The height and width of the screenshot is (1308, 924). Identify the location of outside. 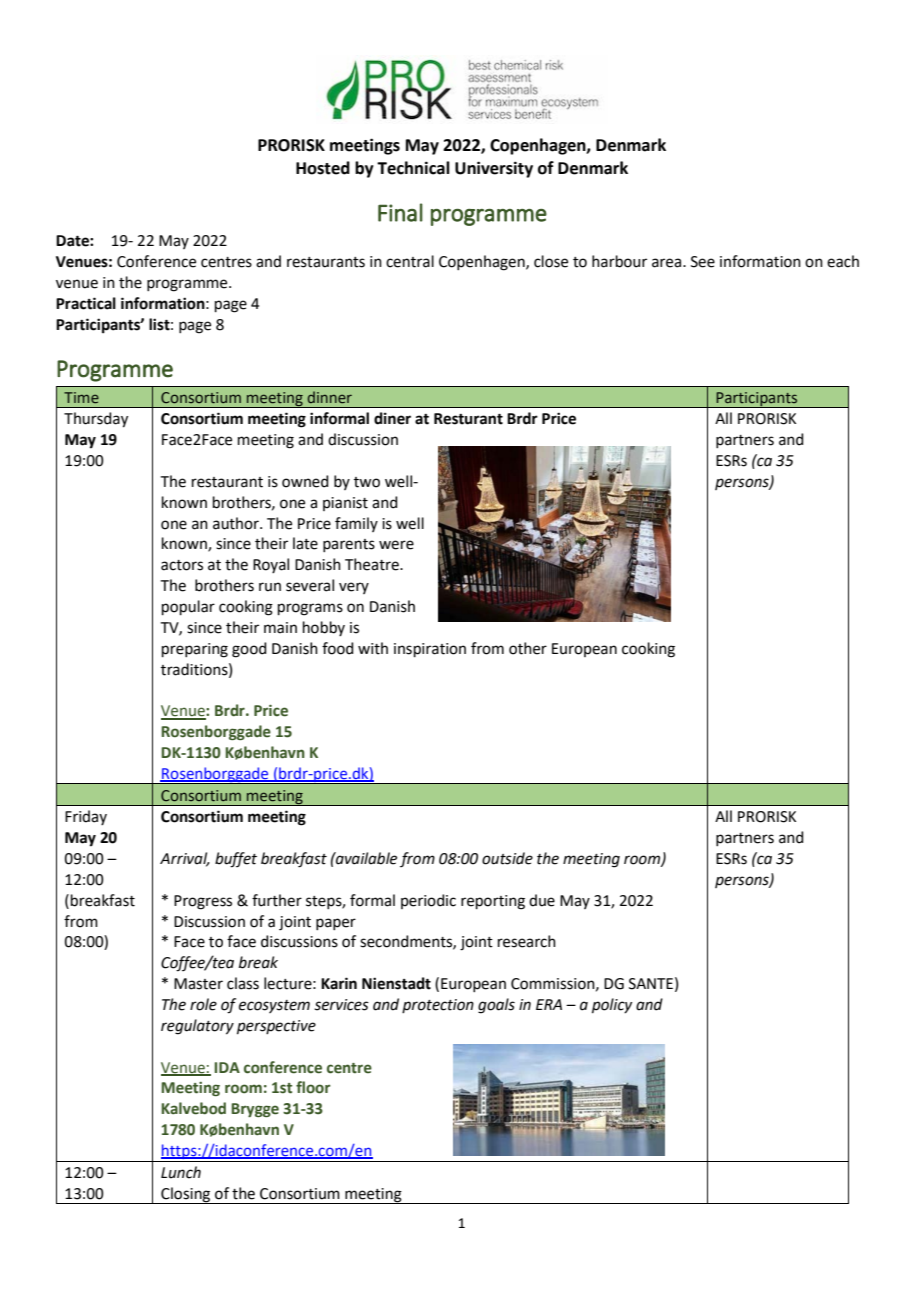
(507, 858).
